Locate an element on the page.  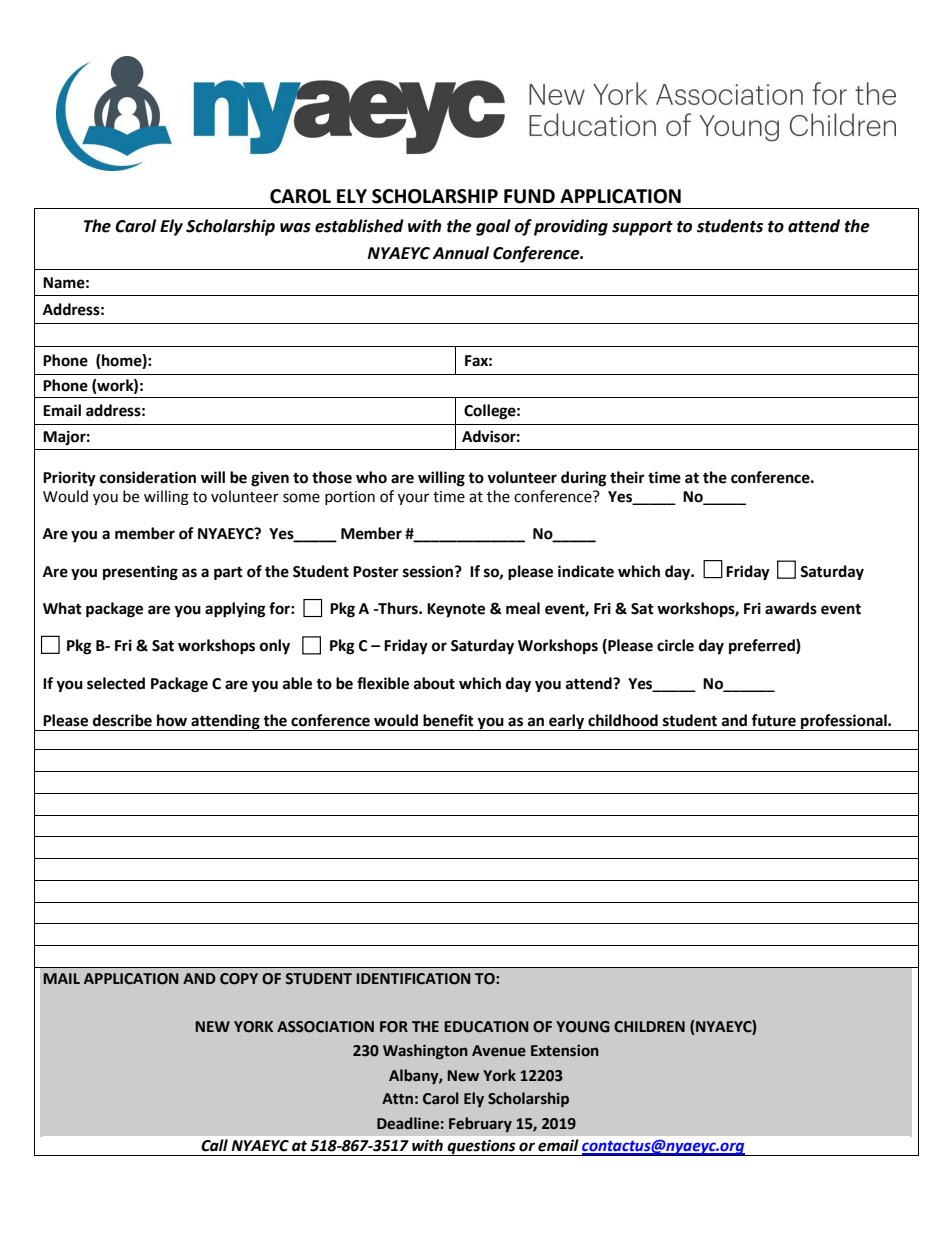
support is located at coordinates (642, 228).
